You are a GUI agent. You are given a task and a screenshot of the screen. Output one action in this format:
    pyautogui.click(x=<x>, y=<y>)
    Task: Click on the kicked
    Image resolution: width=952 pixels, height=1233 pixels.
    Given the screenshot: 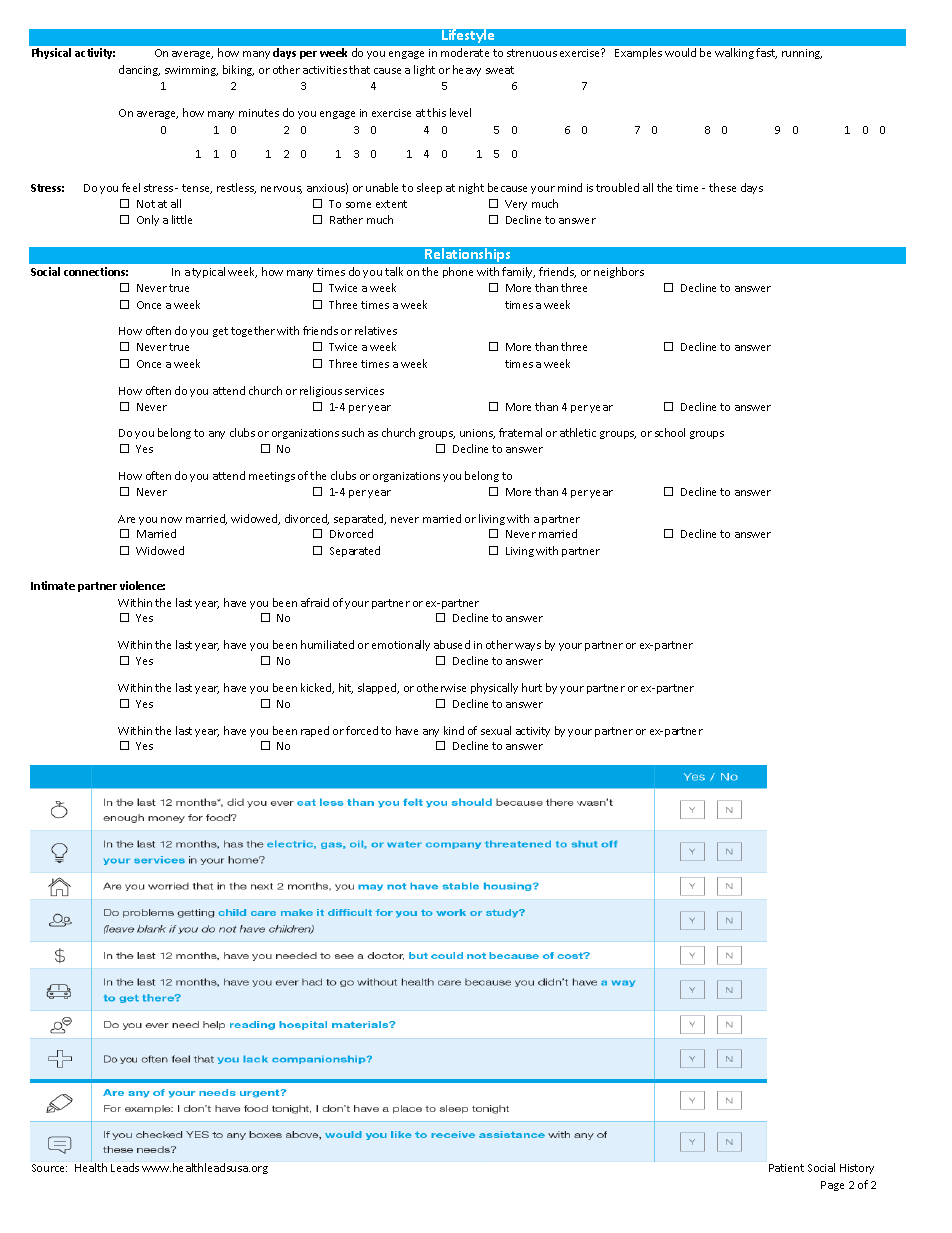 What is the action you would take?
    pyautogui.click(x=317, y=688)
